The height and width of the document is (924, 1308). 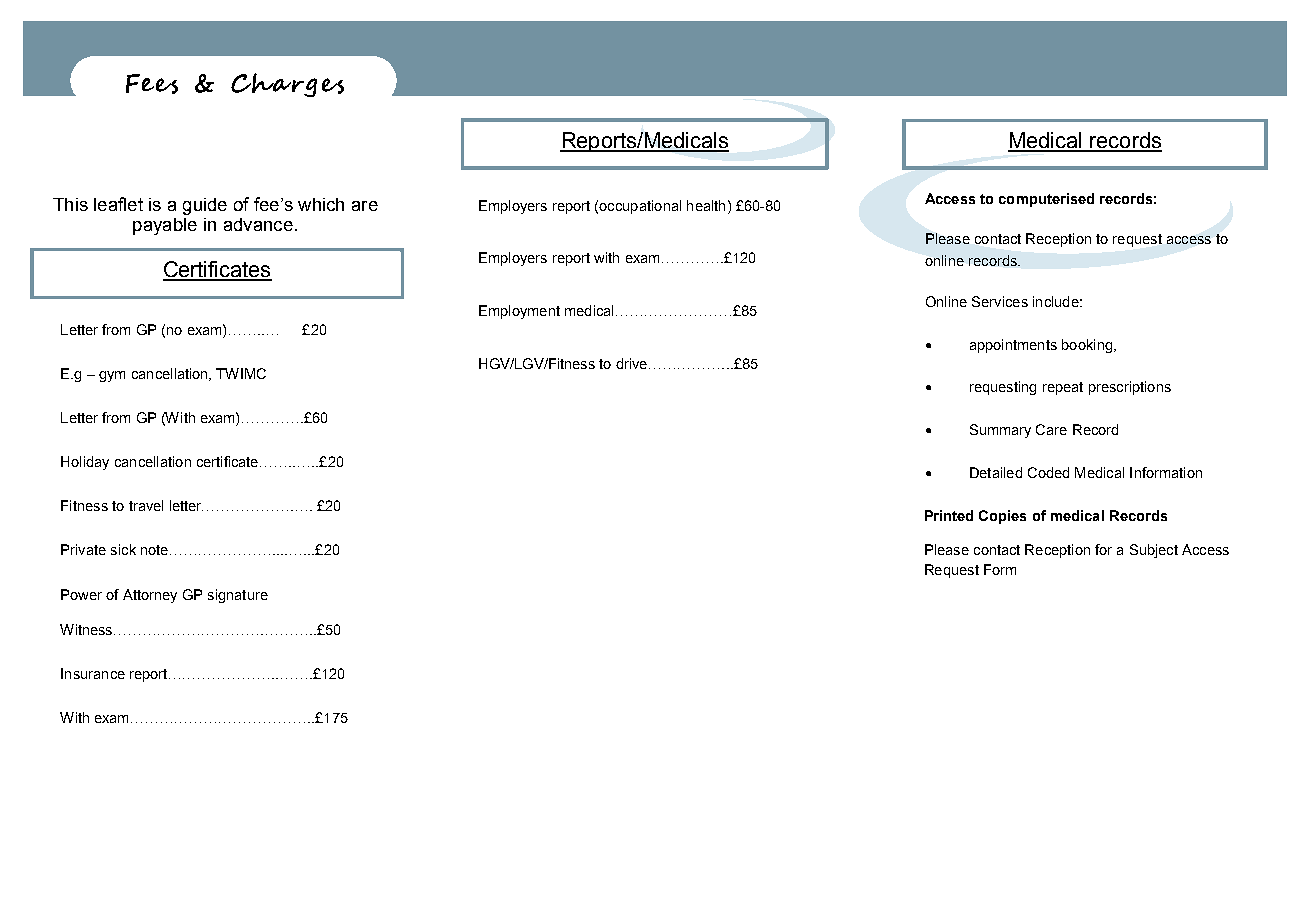 What do you see at coordinates (93, 673) in the document?
I see `Insurance` at bounding box center [93, 673].
